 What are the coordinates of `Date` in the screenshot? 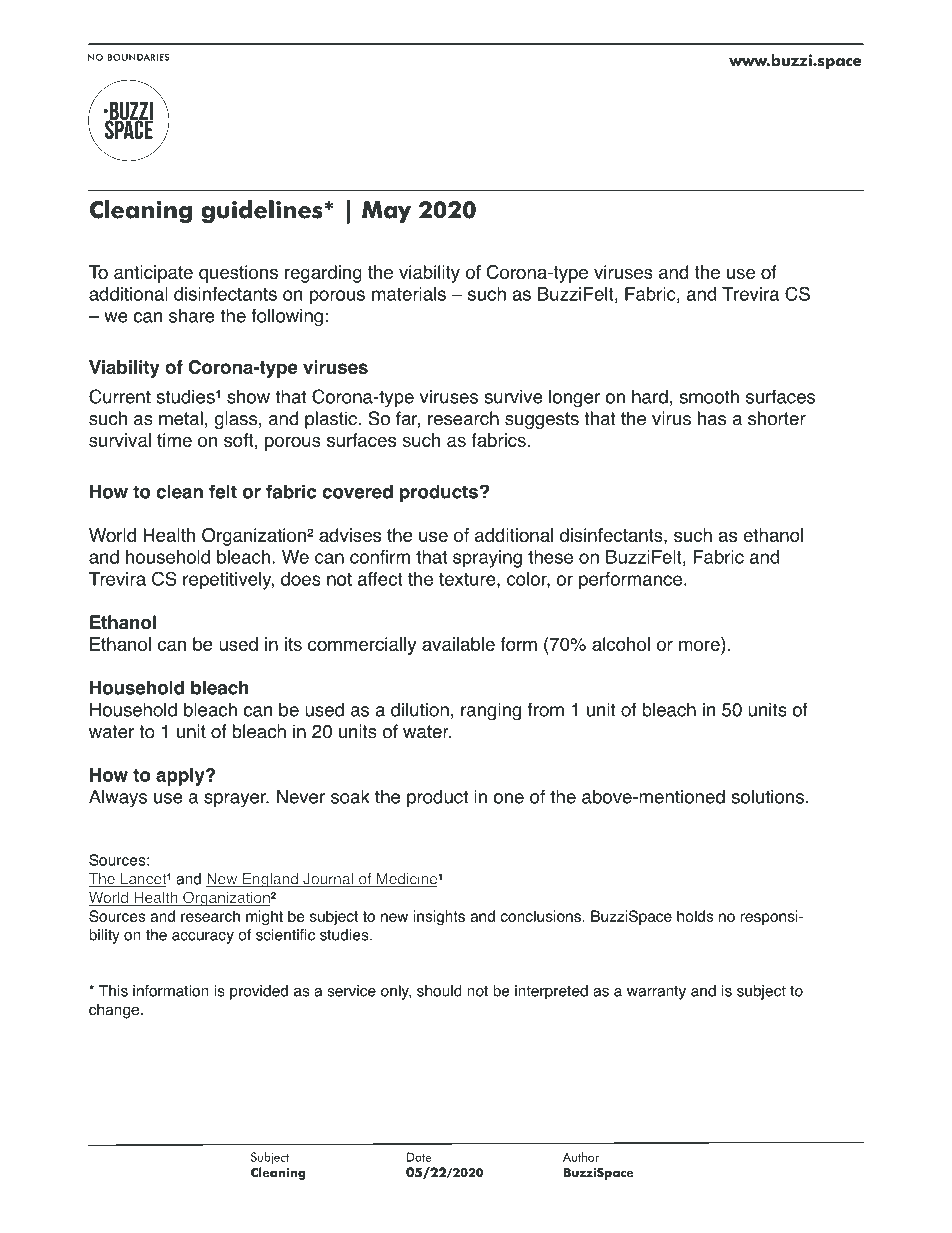 It's located at (419, 1157).
